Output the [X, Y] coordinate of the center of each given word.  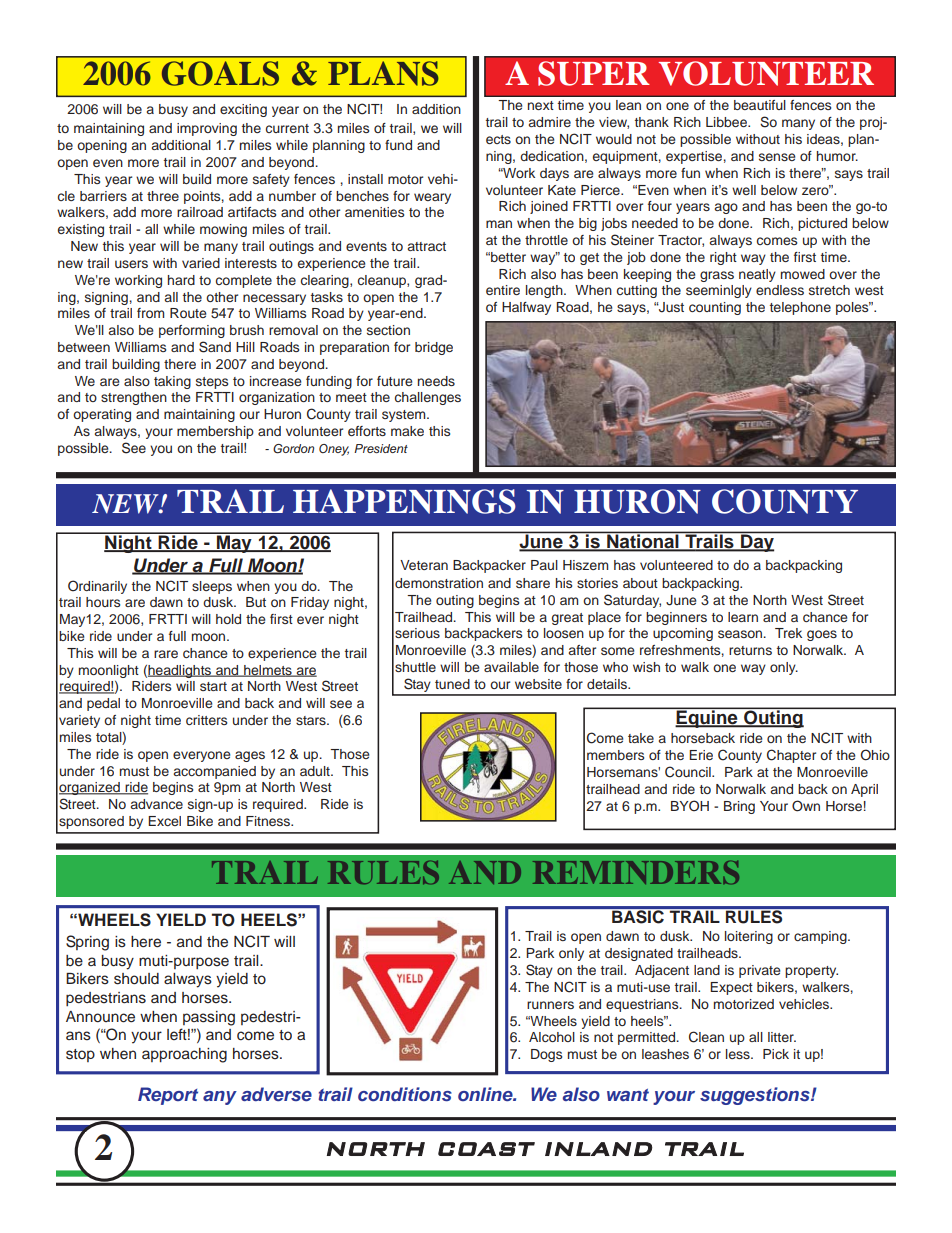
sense [777, 157]
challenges [428, 398]
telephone [800, 308]
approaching [184, 1055]
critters [206, 720]
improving [207, 129]
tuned [452, 684]
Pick [776, 1054]
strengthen [134, 398]
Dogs [546, 1055]
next [541, 105]
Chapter [791, 756]
